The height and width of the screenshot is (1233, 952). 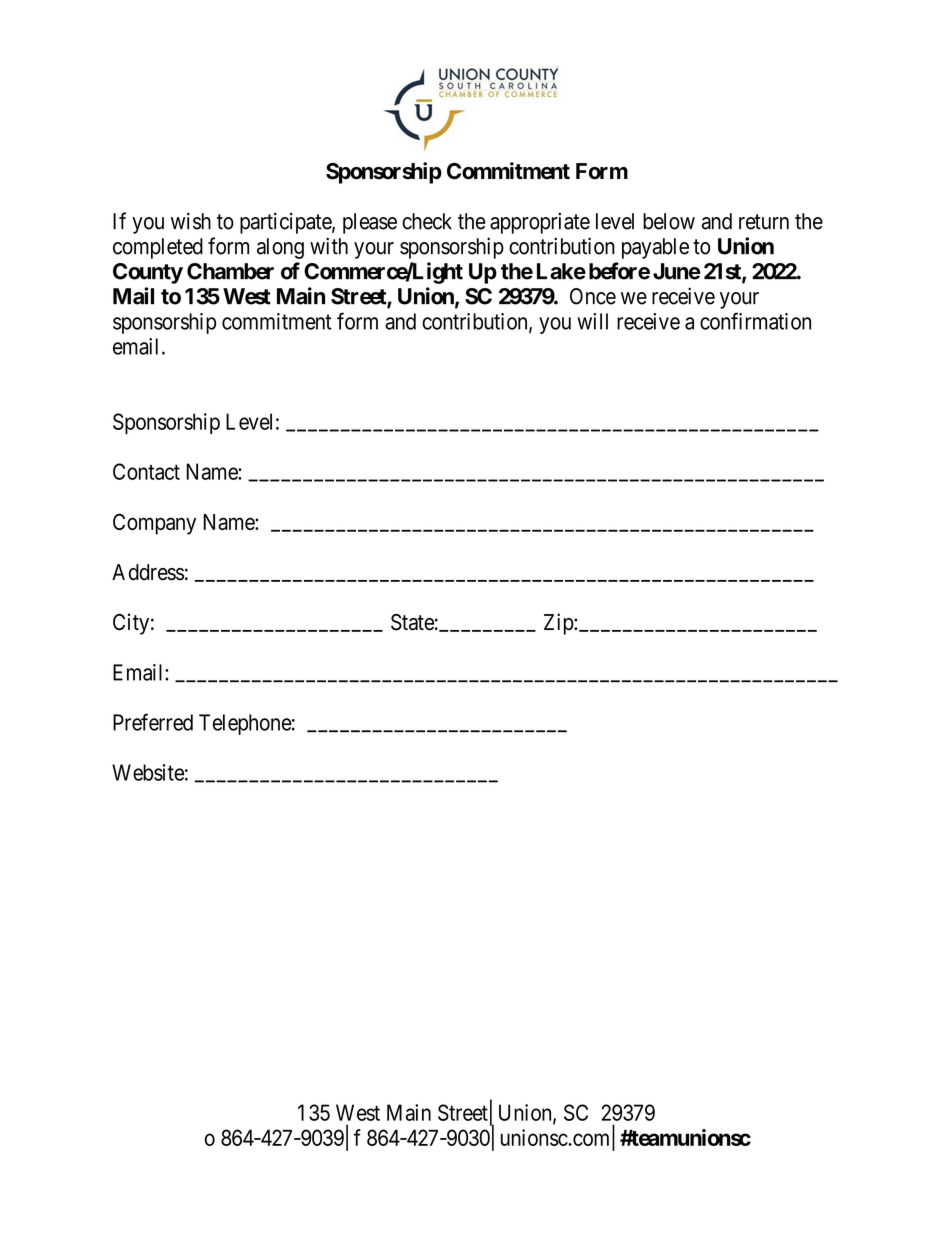 I want to click on confirmation, so click(x=755, y=321).
